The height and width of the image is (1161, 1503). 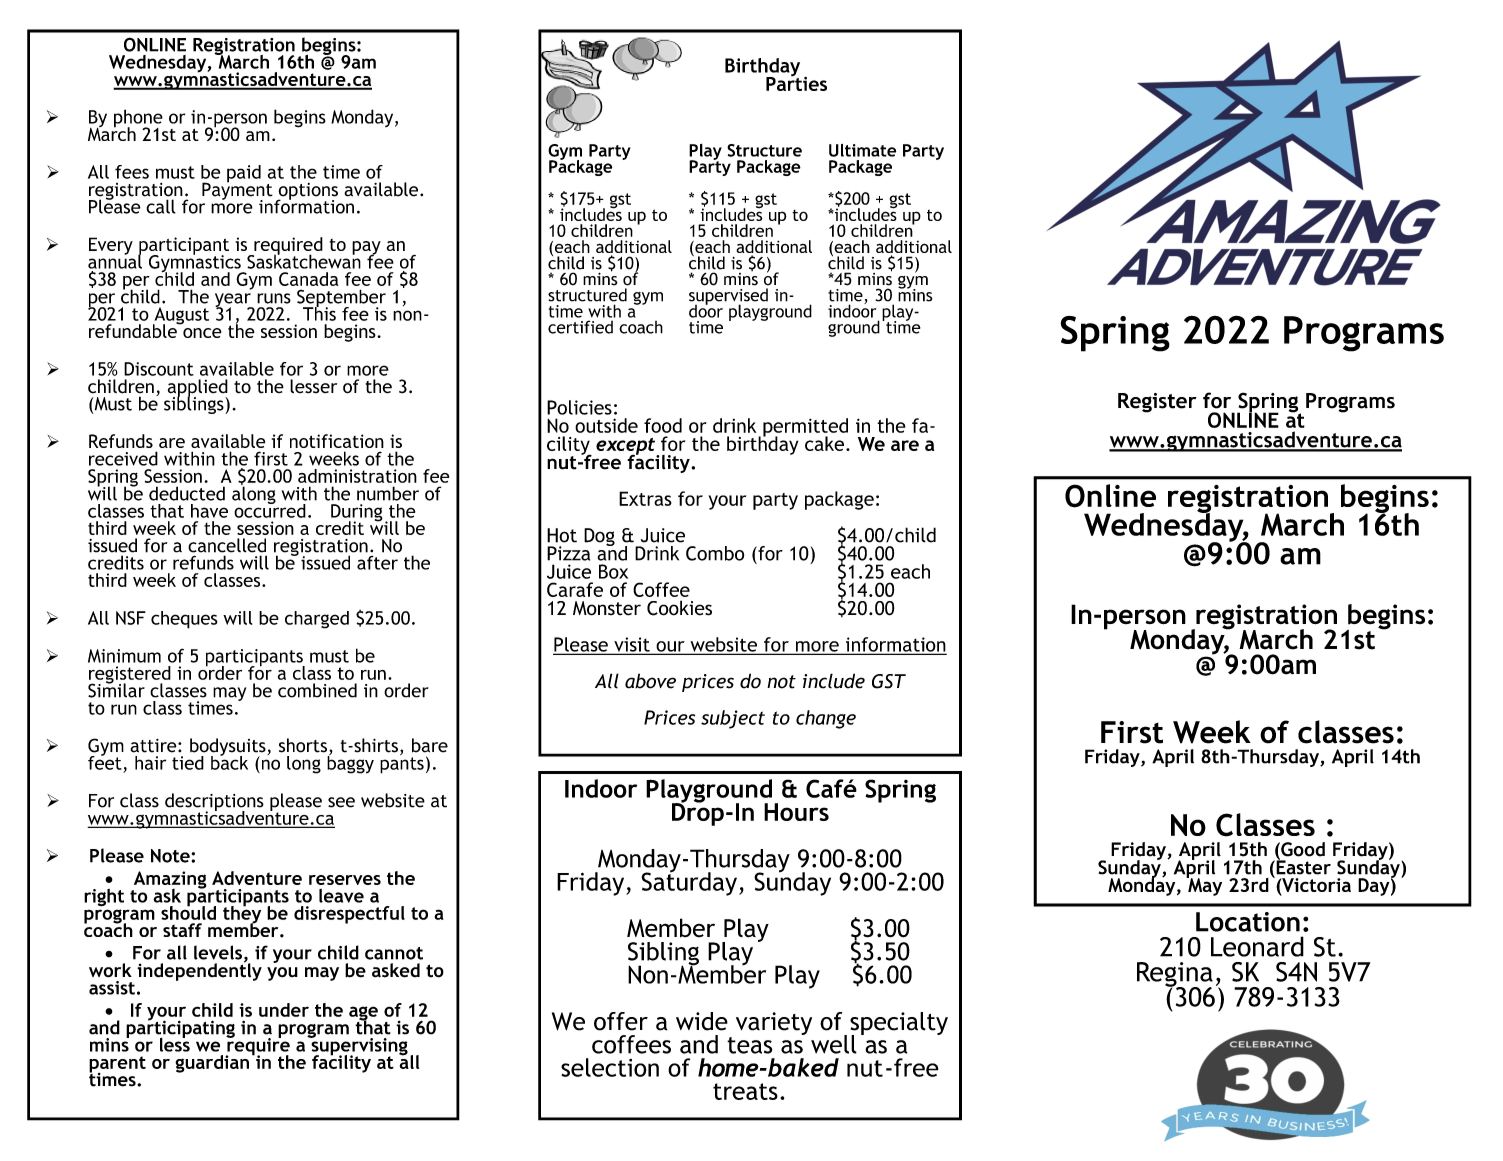 What do you see at coordinates (805, 428) in the image?
I see `permitted` at bounding box center [805, 428].
